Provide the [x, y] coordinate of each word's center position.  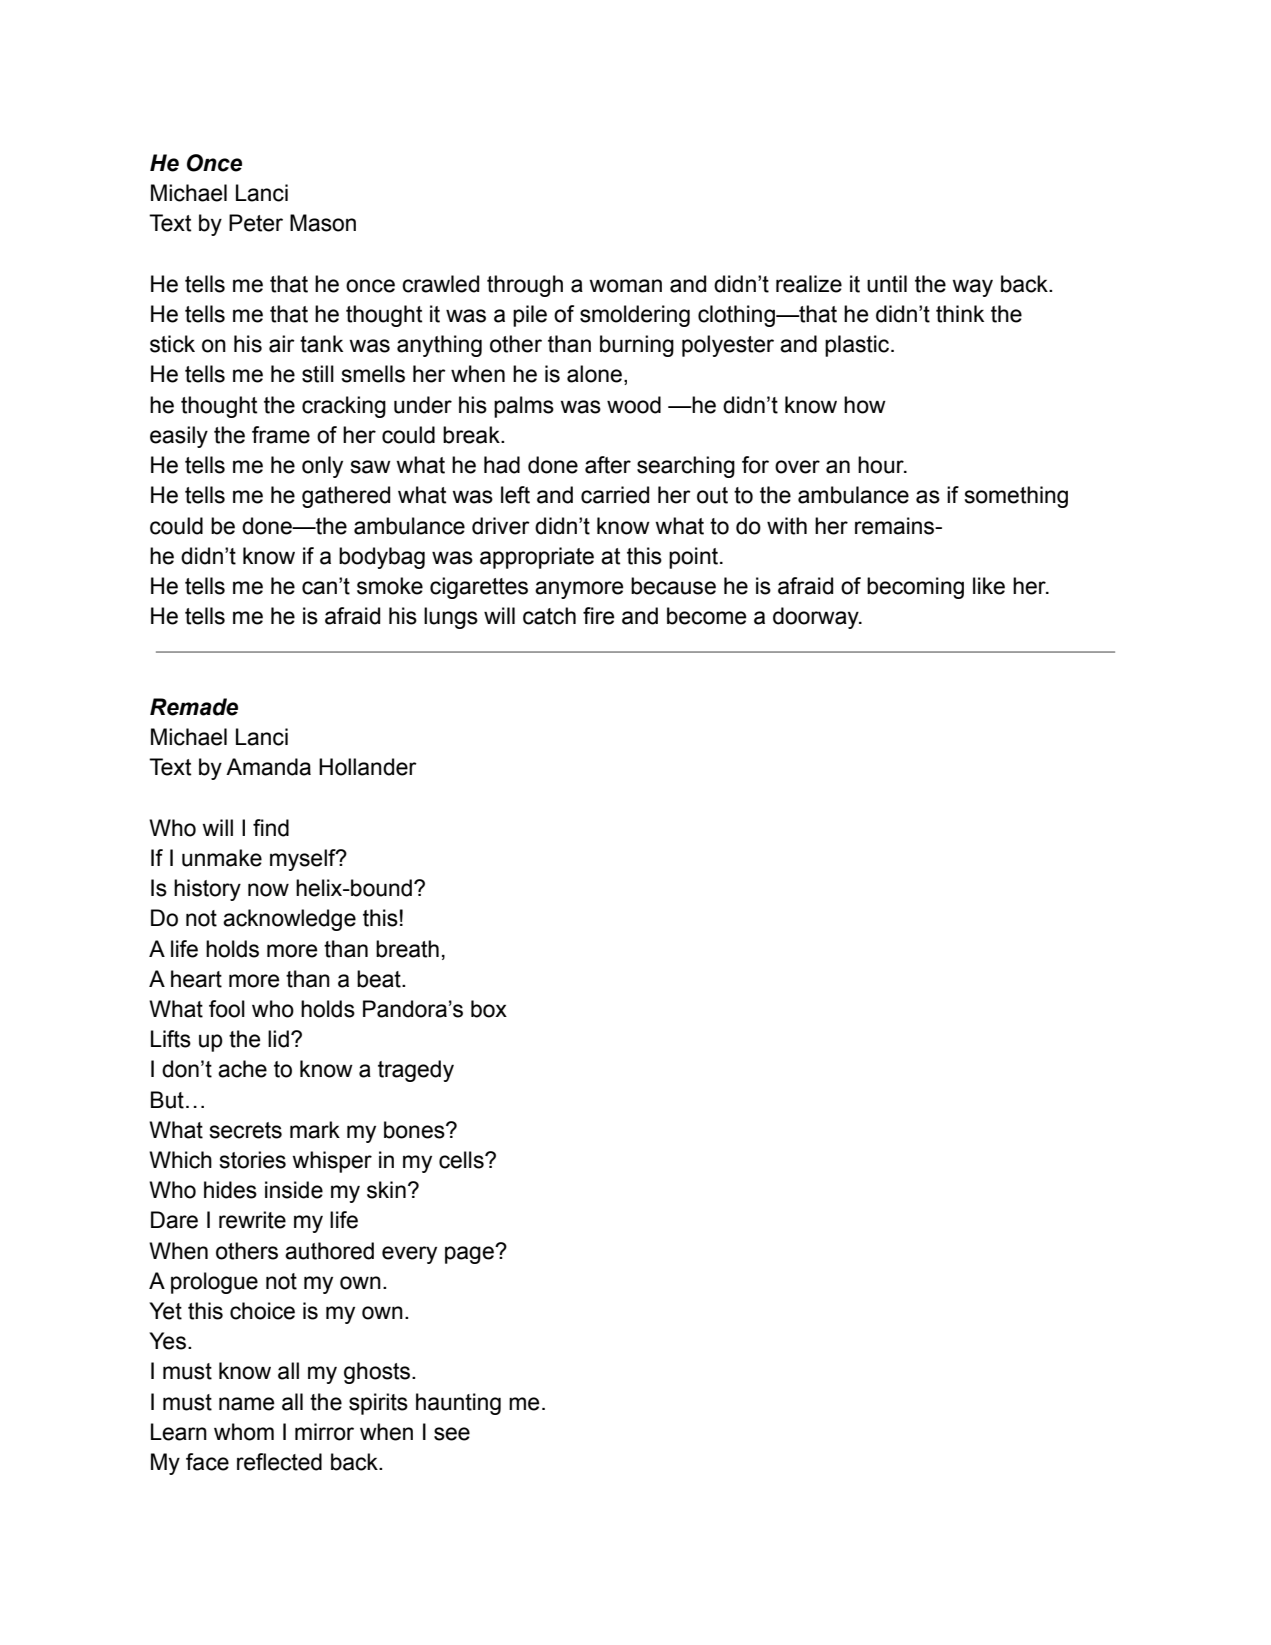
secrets [245, 1130]
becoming [915, 588]
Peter [256, 223]
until [887, 284]
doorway [817, 618]
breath [407, 949]
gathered [346, 497]
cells [462, 1160]
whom [244, 1432]
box [489, 1009]
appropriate [537, 558]
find [271, 828]
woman [625, 286]
